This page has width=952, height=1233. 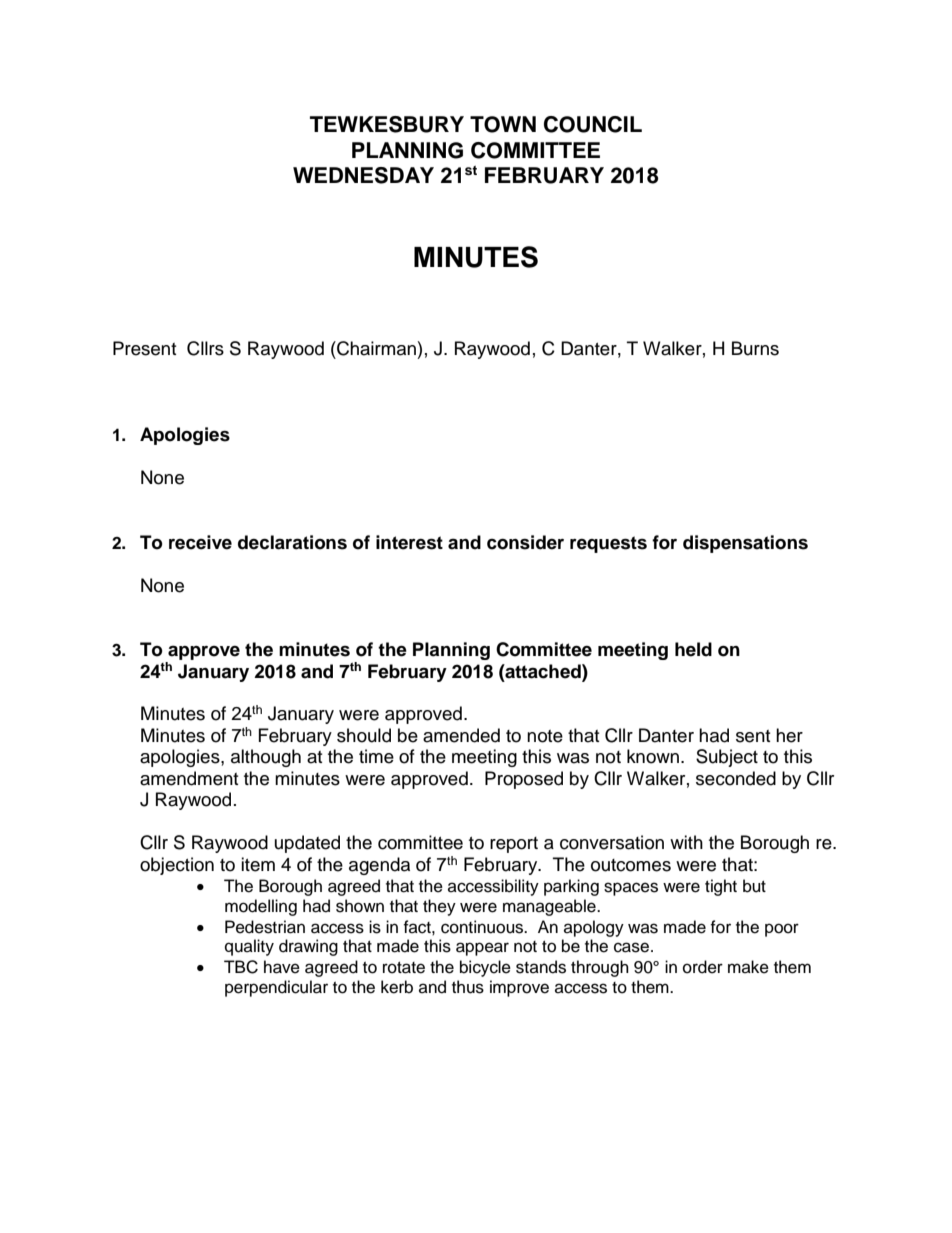 What do you see at coordinates (703, 967) in the page?
I see `order` at bounding box center [703, 967].
